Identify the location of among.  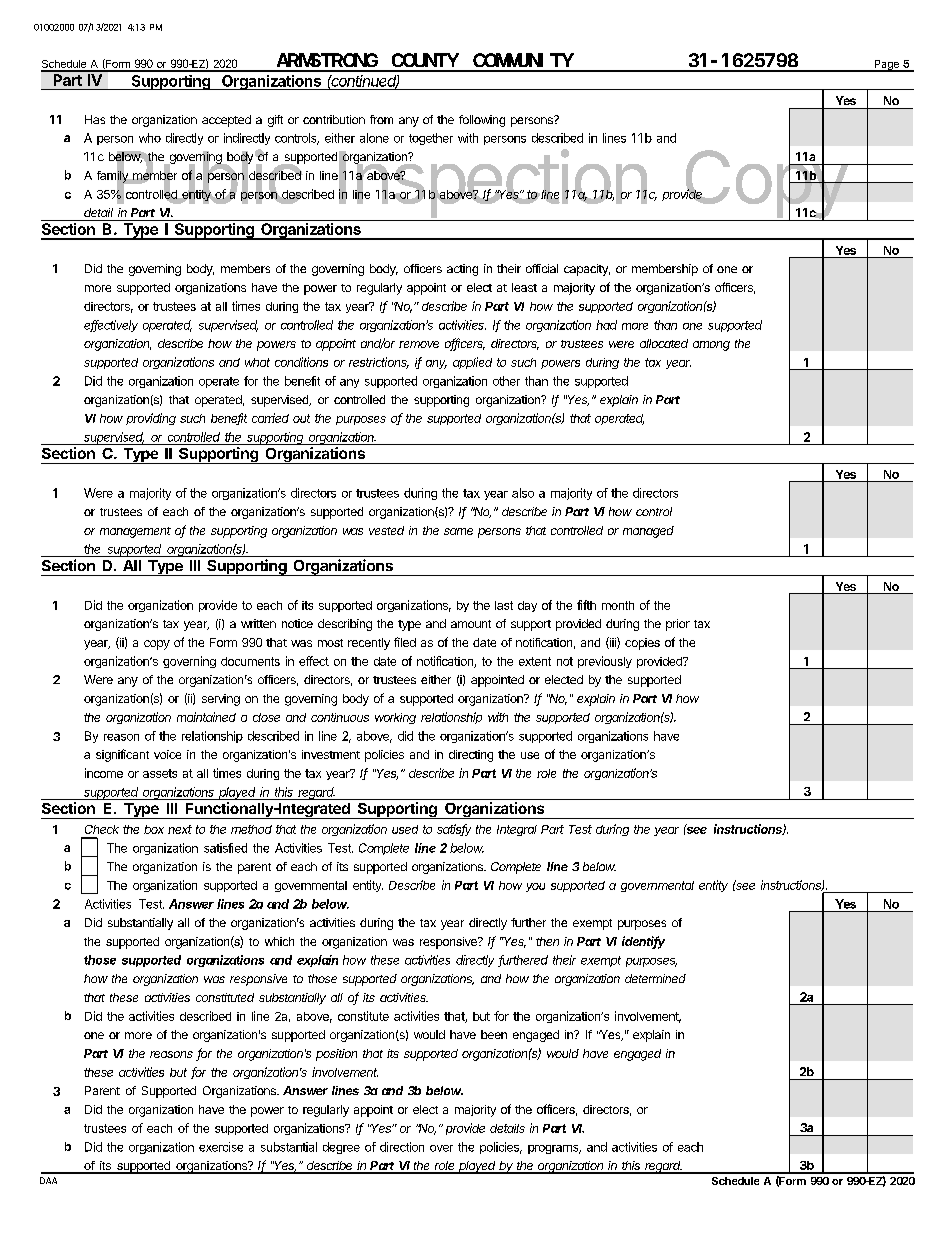
(711, 346).
